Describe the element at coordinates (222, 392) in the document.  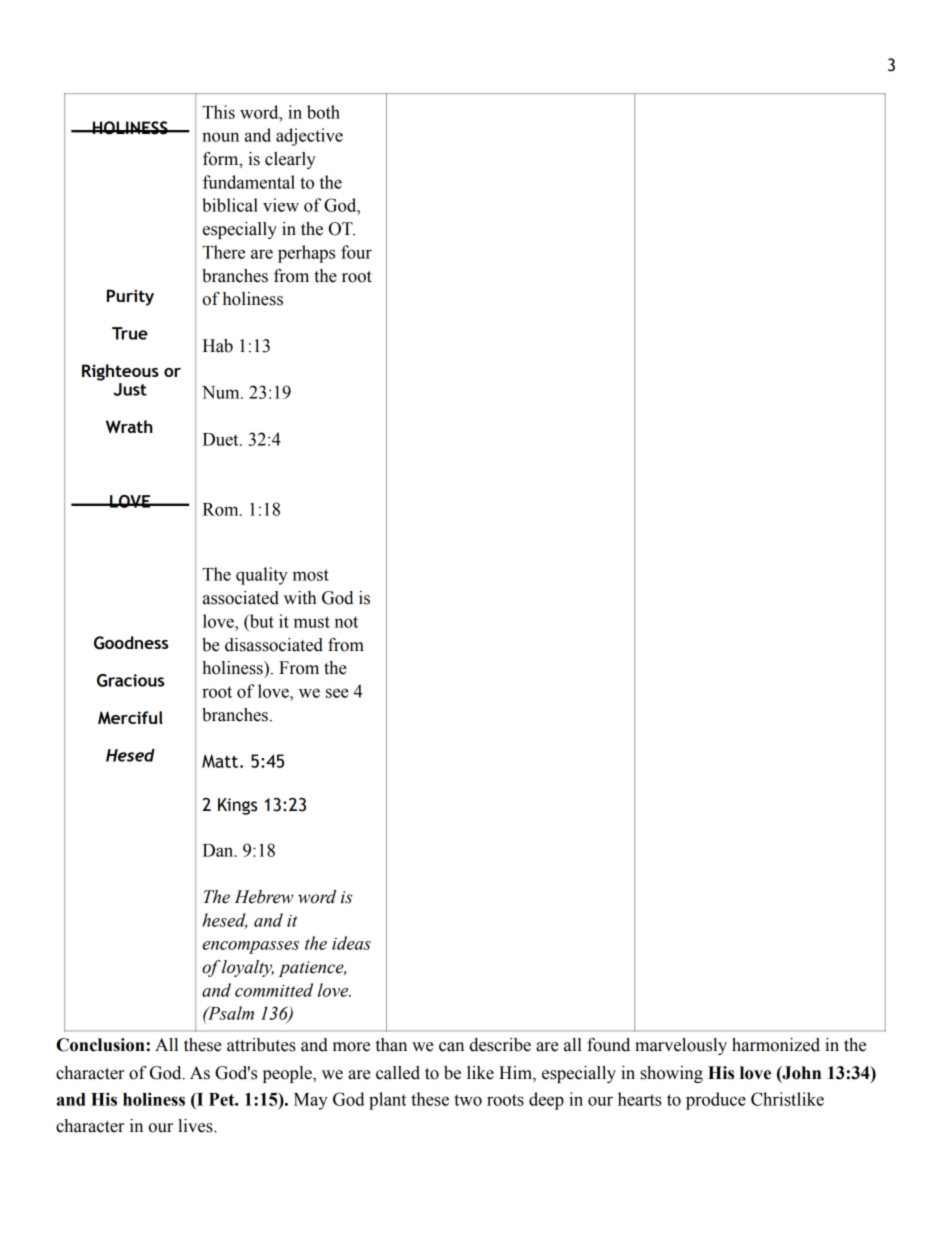
I see `Num` at that location.
